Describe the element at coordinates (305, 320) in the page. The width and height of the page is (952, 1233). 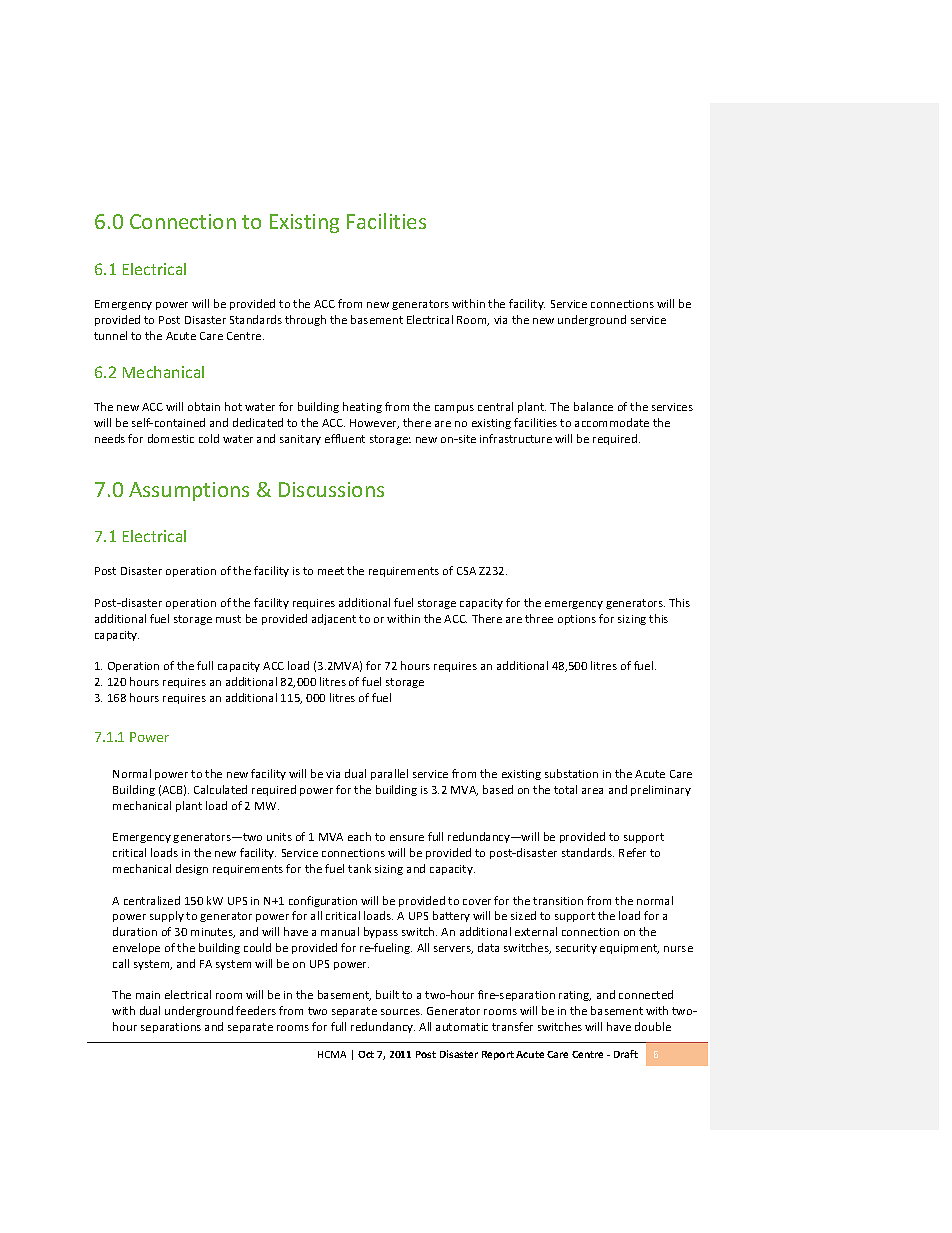
I see `through` at that location.
